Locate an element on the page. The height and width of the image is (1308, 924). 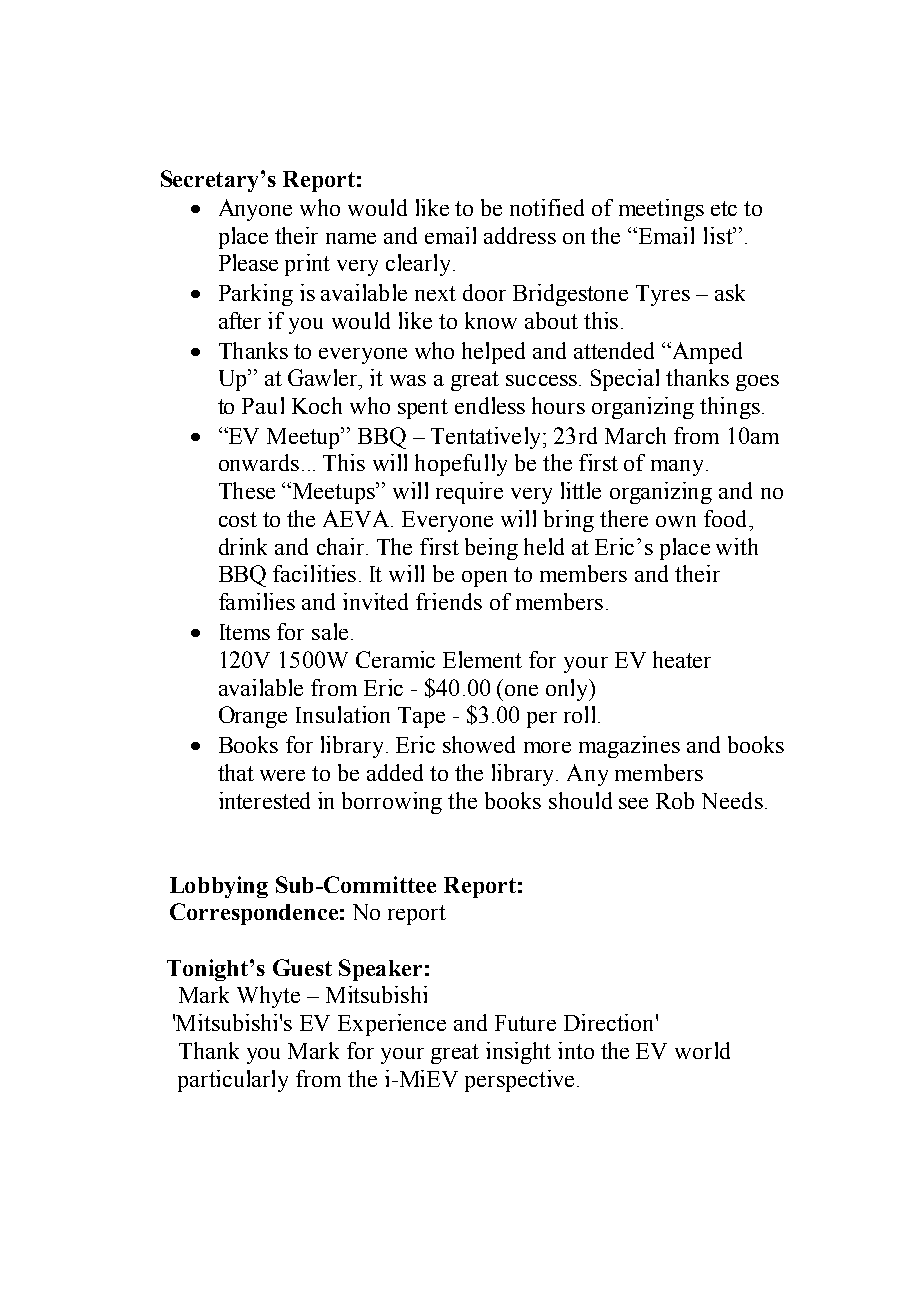
list is located at coordinates (719, 235).
